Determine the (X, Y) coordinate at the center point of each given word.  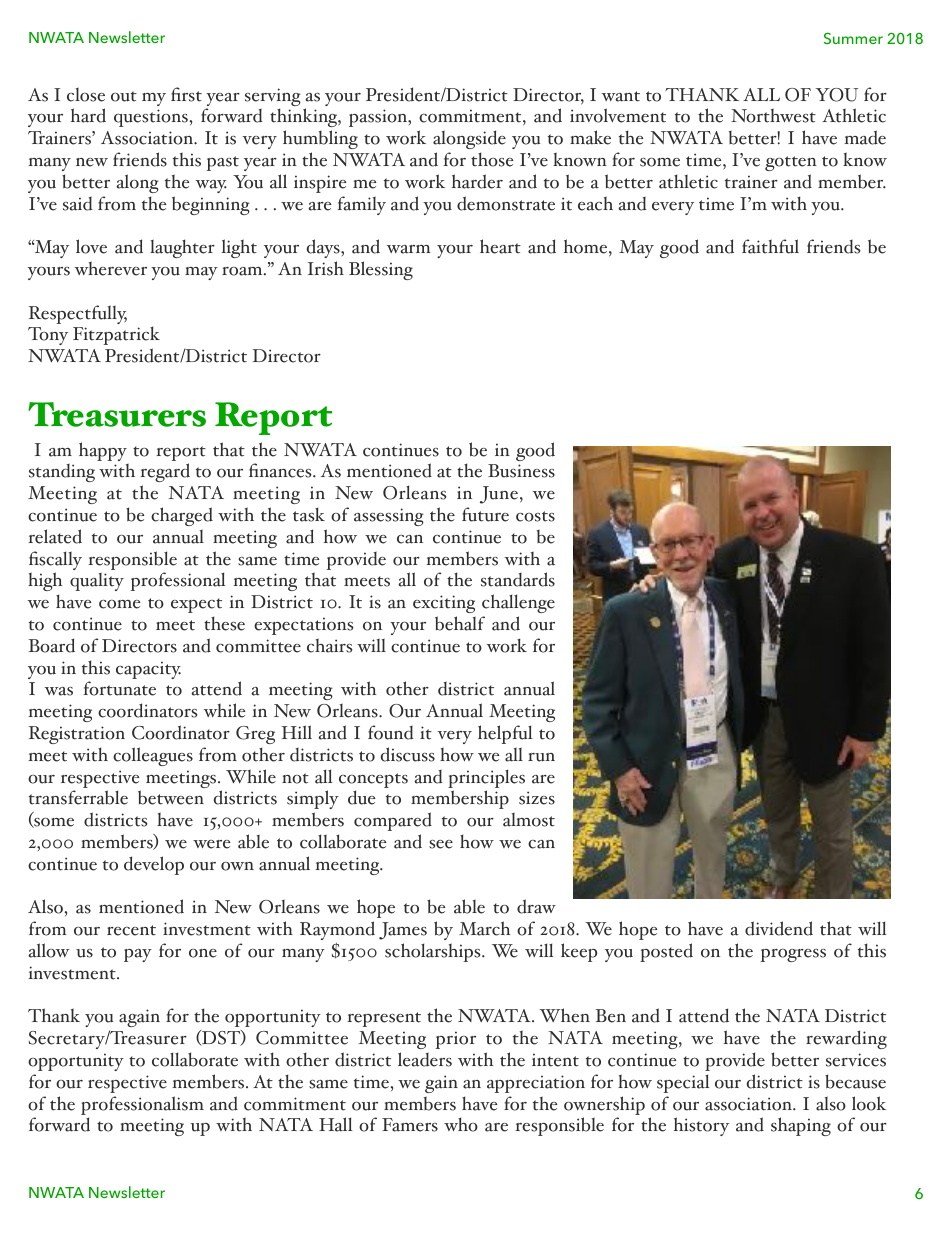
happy (104, 453)
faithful (770, 246)
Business (521, 471)
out (124, 96)
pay (138, 955)
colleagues (153, 756)
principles (486, 778)
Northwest (773, 115)
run (541, 757)
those (492, 159)
